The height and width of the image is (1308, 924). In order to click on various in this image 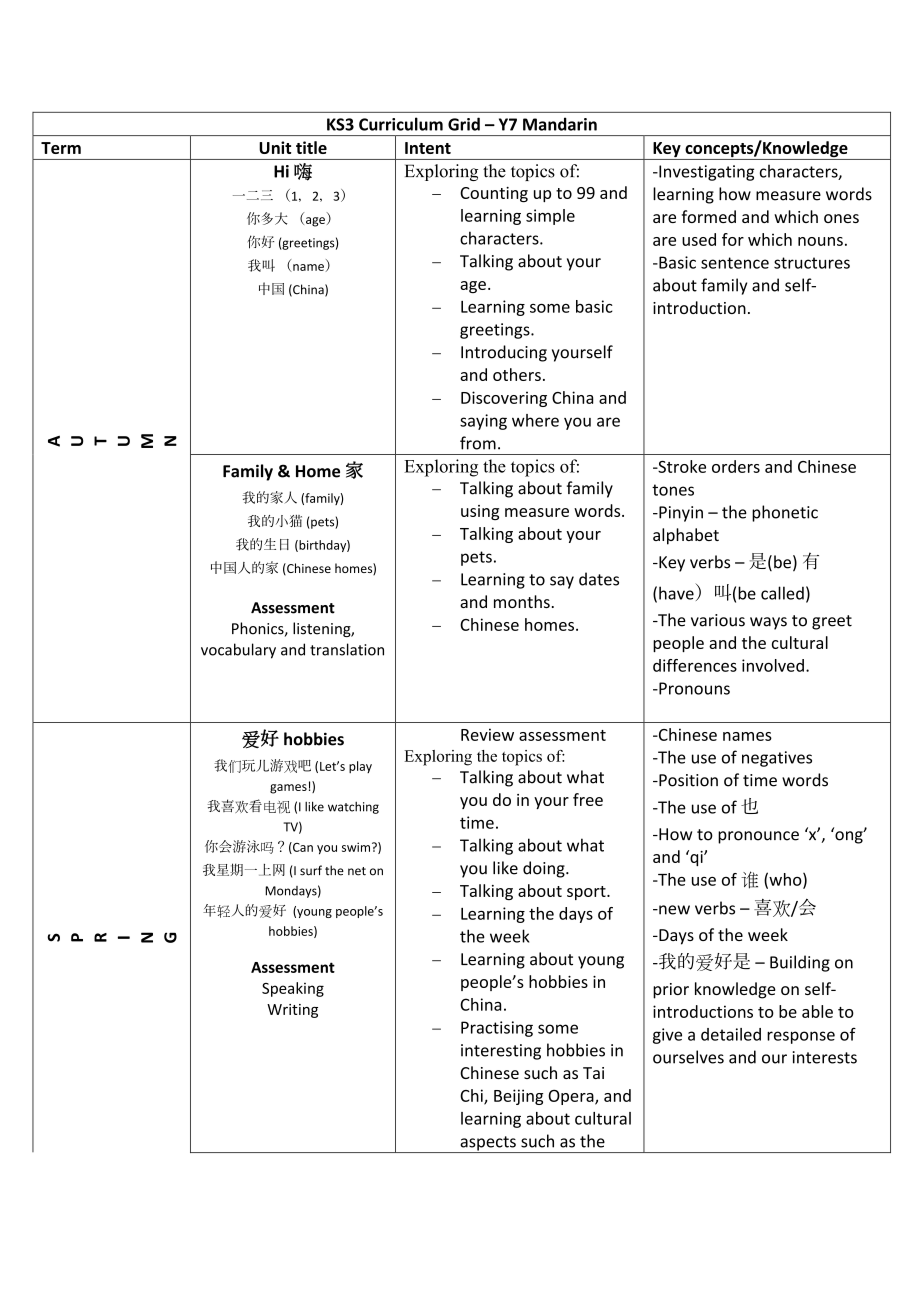, I will do `click(718, 620)`.
